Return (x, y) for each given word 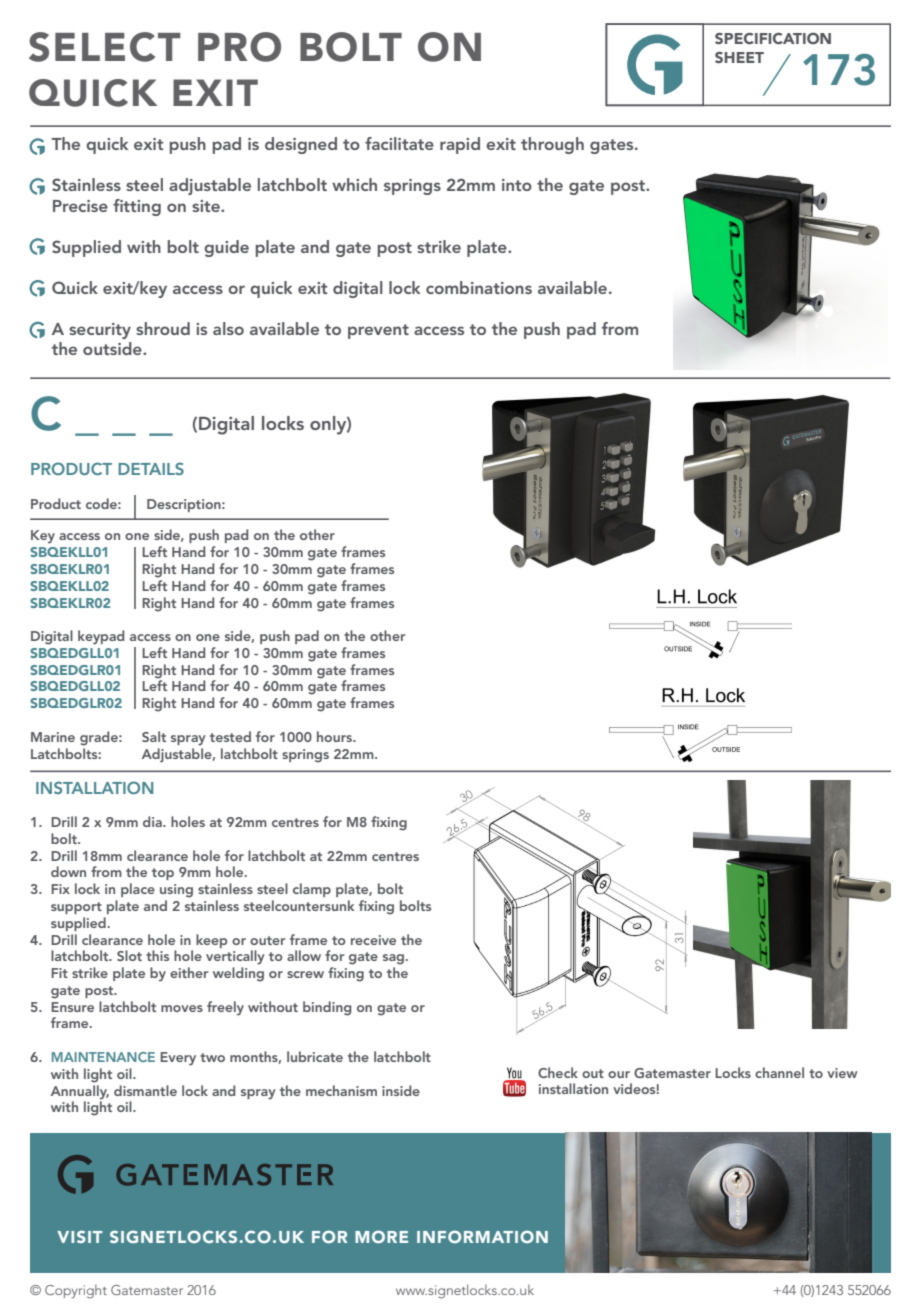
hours (336, 736)
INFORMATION (482, 1236)
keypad (101, 637)
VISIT (80, 1236)
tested (230, 736)
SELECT (104, 47)
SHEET (739, 57)
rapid (460, 145)
